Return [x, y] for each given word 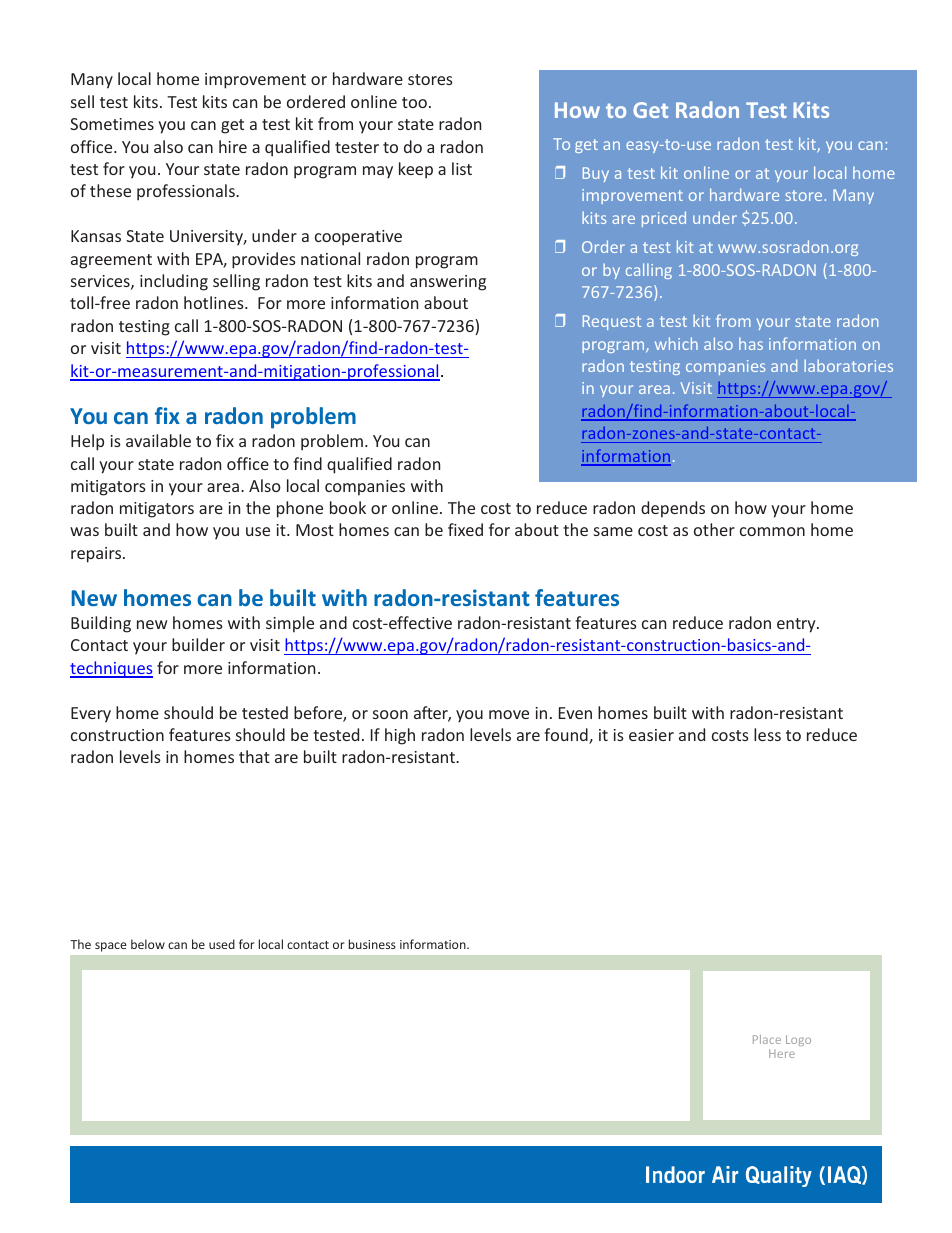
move [509, 714]
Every [91, 715]
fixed [465, 529]
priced [664, 219]
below [148, 944]
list [462, 168]
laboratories [848, 365]
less [767, 734]
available [158, 440]
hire [233, 146]
